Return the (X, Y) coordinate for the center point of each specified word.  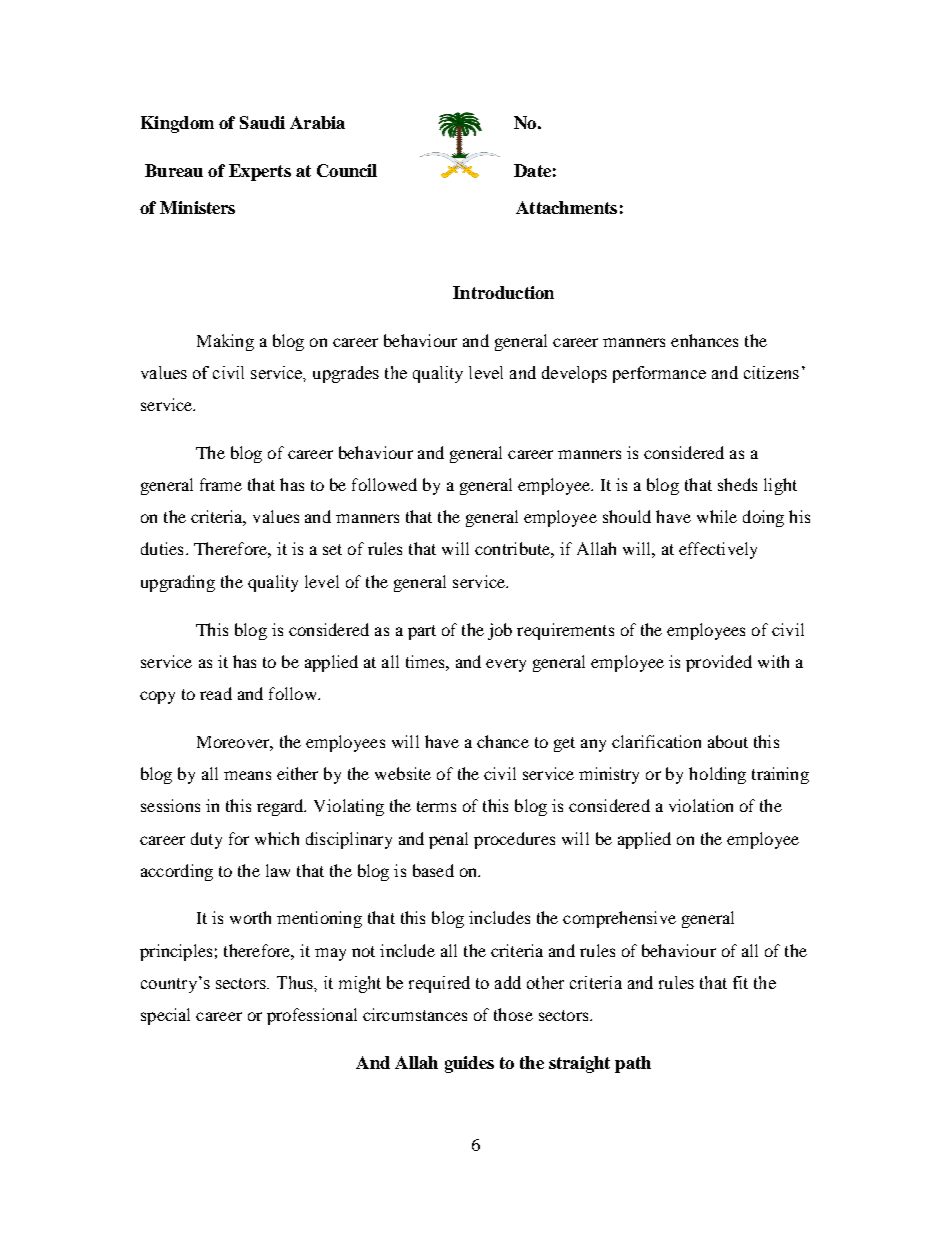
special (165, 1016)
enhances (704, 340)
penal (448, 840)
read (216, 693)
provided (719, 663)
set (332, 549)
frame (221, 484)
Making (225, 342)
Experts (260, 172)
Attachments (566, 207)
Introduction (503, 292)
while (717, 516)
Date (532, 170)
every (506, 665)
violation (701, 805)
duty (206, 840)
